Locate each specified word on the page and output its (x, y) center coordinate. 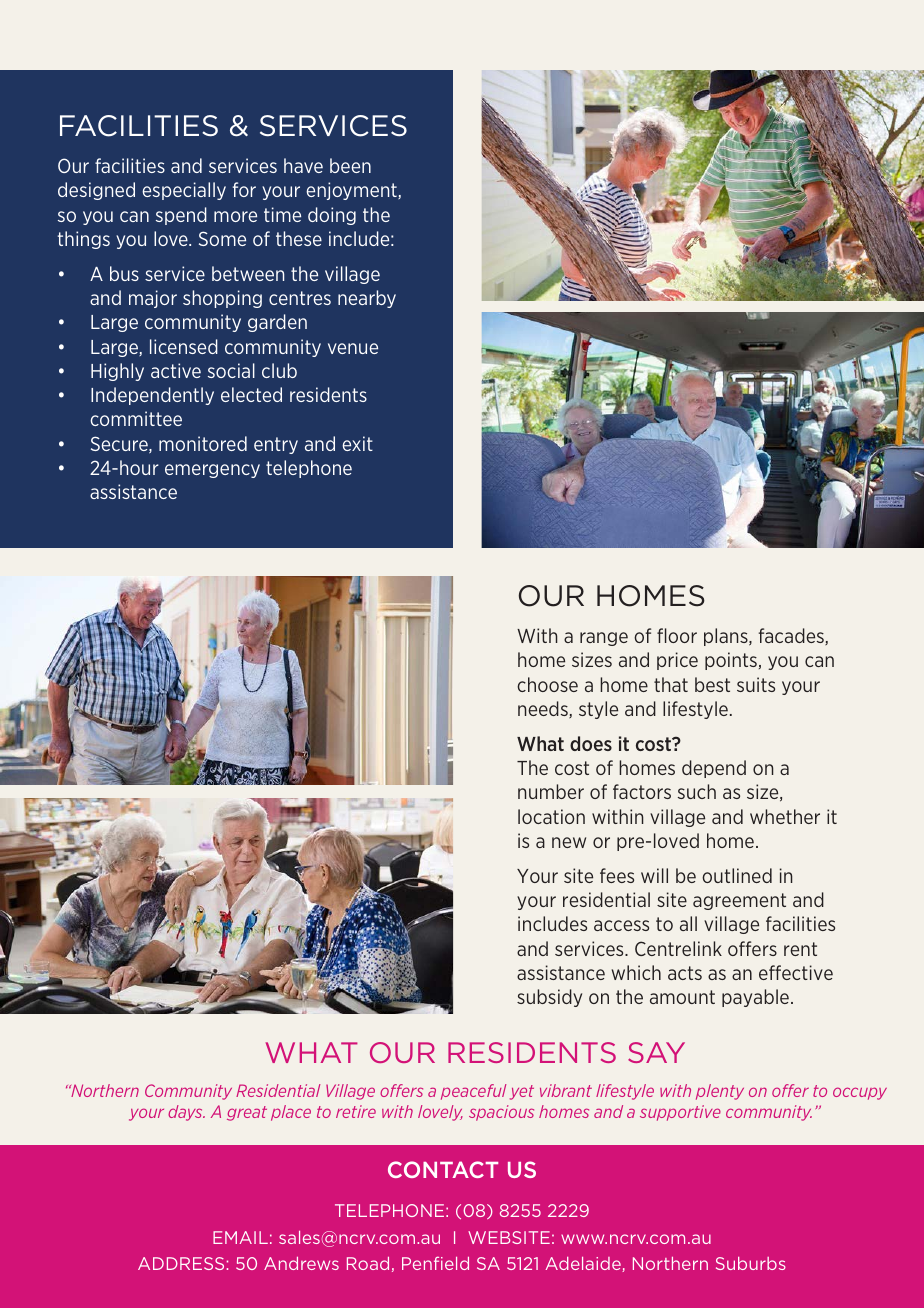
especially (184, 191)
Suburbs (751, 1263)
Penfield (435, 1263)
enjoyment (352, 191)
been (350, 165)
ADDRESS (181, 1263)
